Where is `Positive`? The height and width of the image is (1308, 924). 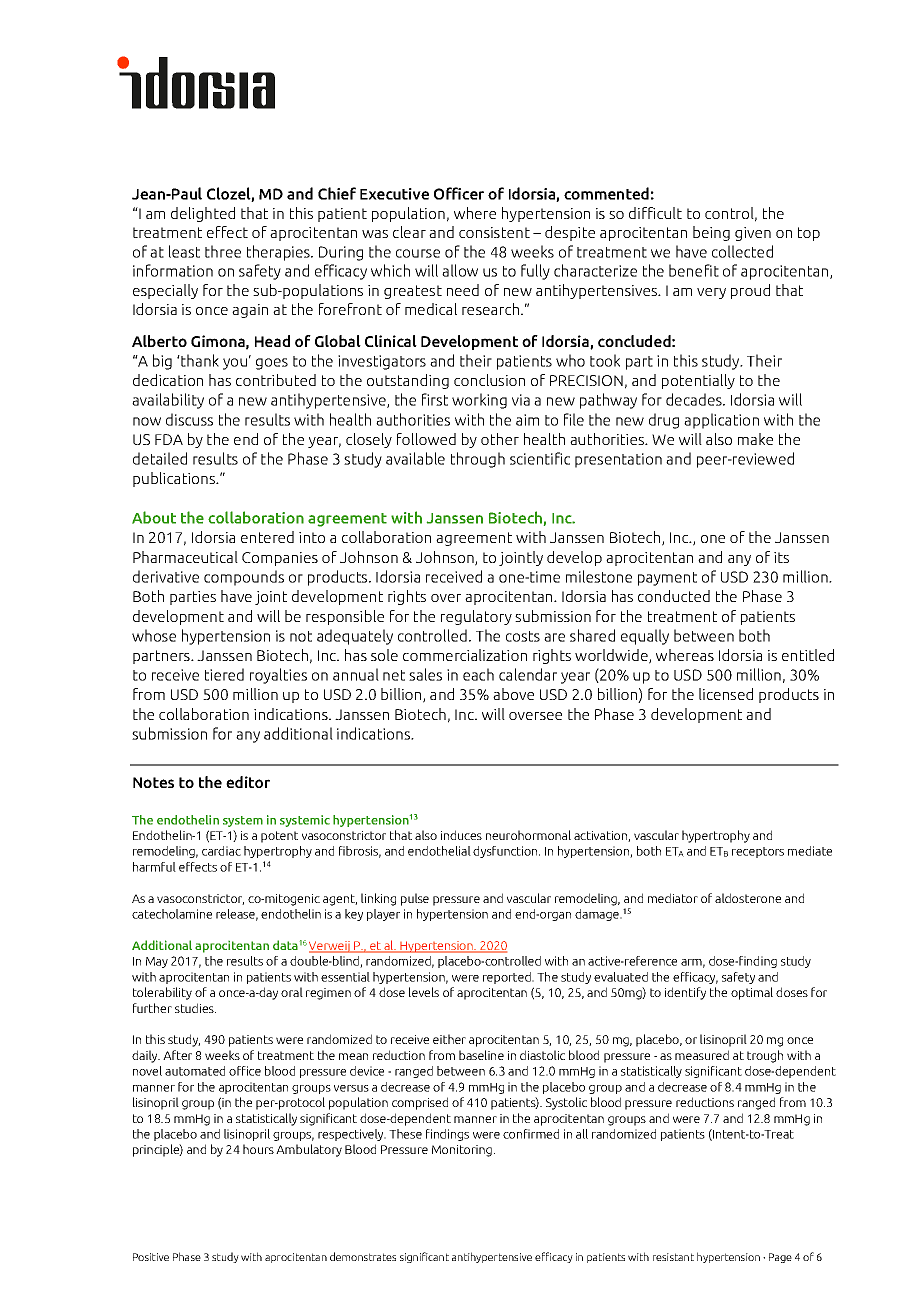 Positive is located at coordinates (151, 1257).
